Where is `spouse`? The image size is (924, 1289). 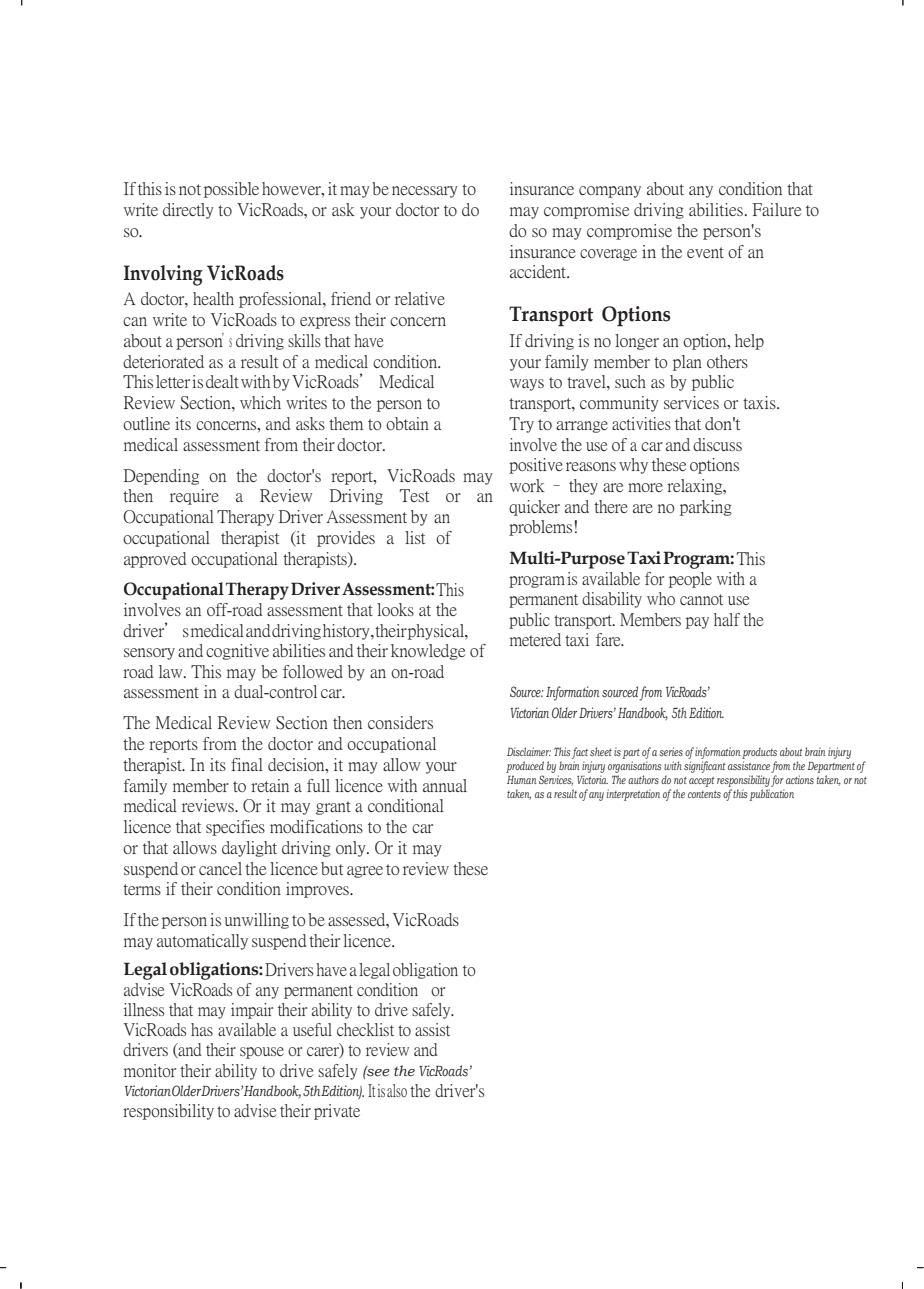
spouse is located at coordinates (262, 1053).
